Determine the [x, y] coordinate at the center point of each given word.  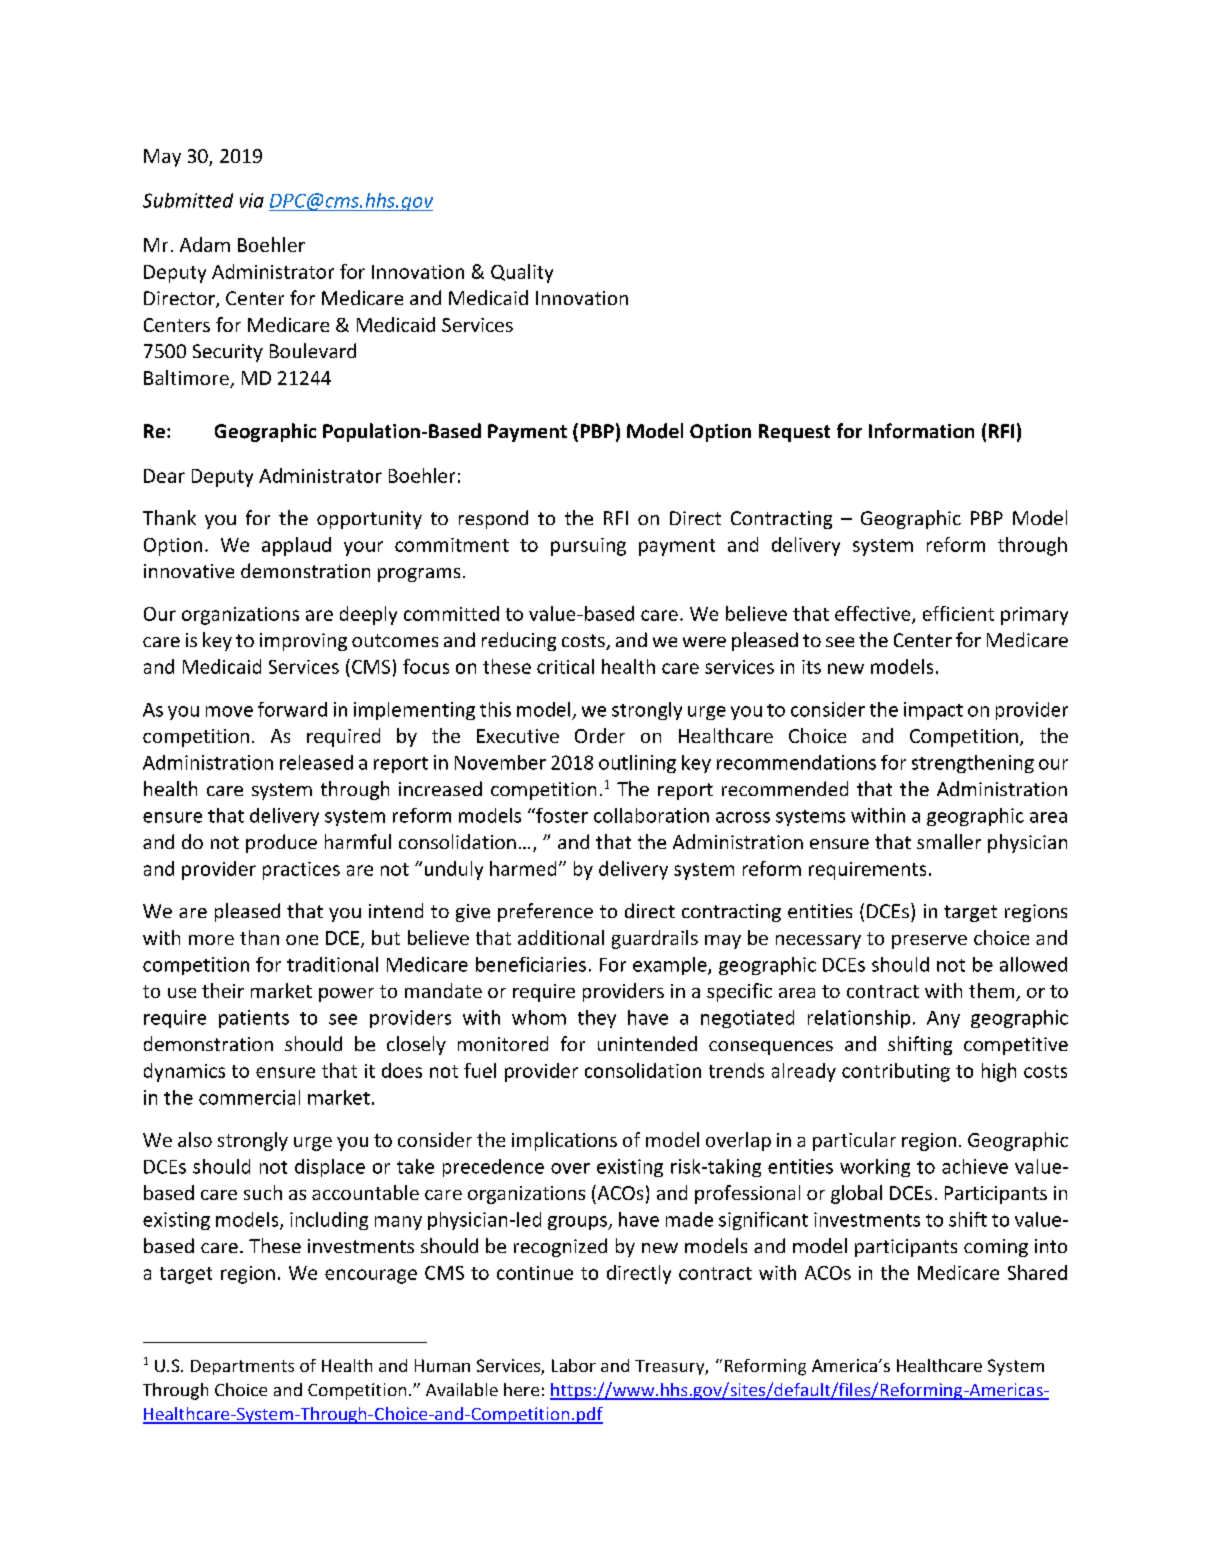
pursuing [588, 547]
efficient [958, 613]
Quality [522, 273]
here [521, 1389]
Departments [242, 1367]
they [597, 1019]
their [223, 990]
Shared [1037, 1272]
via [252, 200]
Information [921, 431]
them [993, 992]
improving [303, 642]
